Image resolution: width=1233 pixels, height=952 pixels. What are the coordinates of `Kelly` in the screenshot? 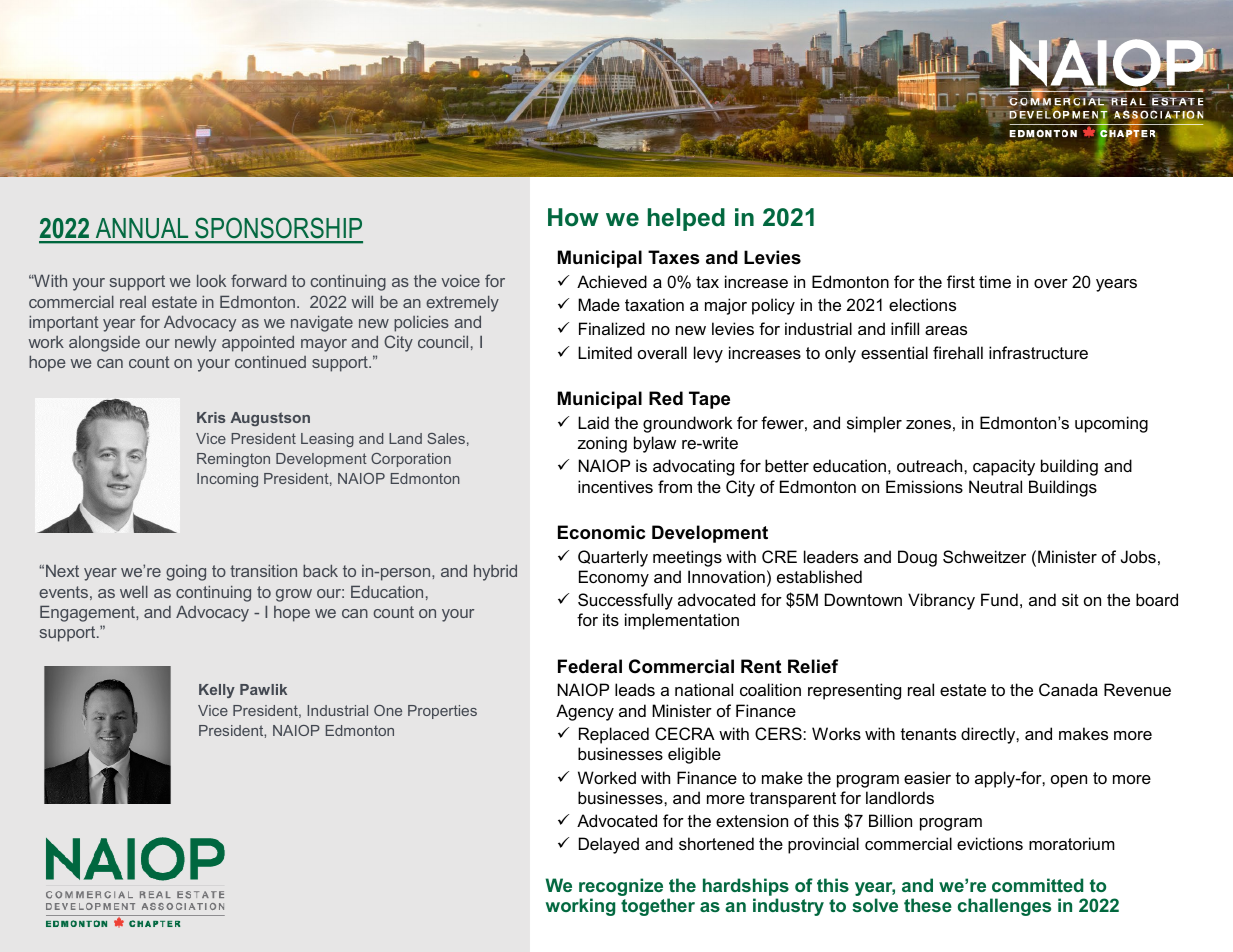 It's located at (217, 691).
